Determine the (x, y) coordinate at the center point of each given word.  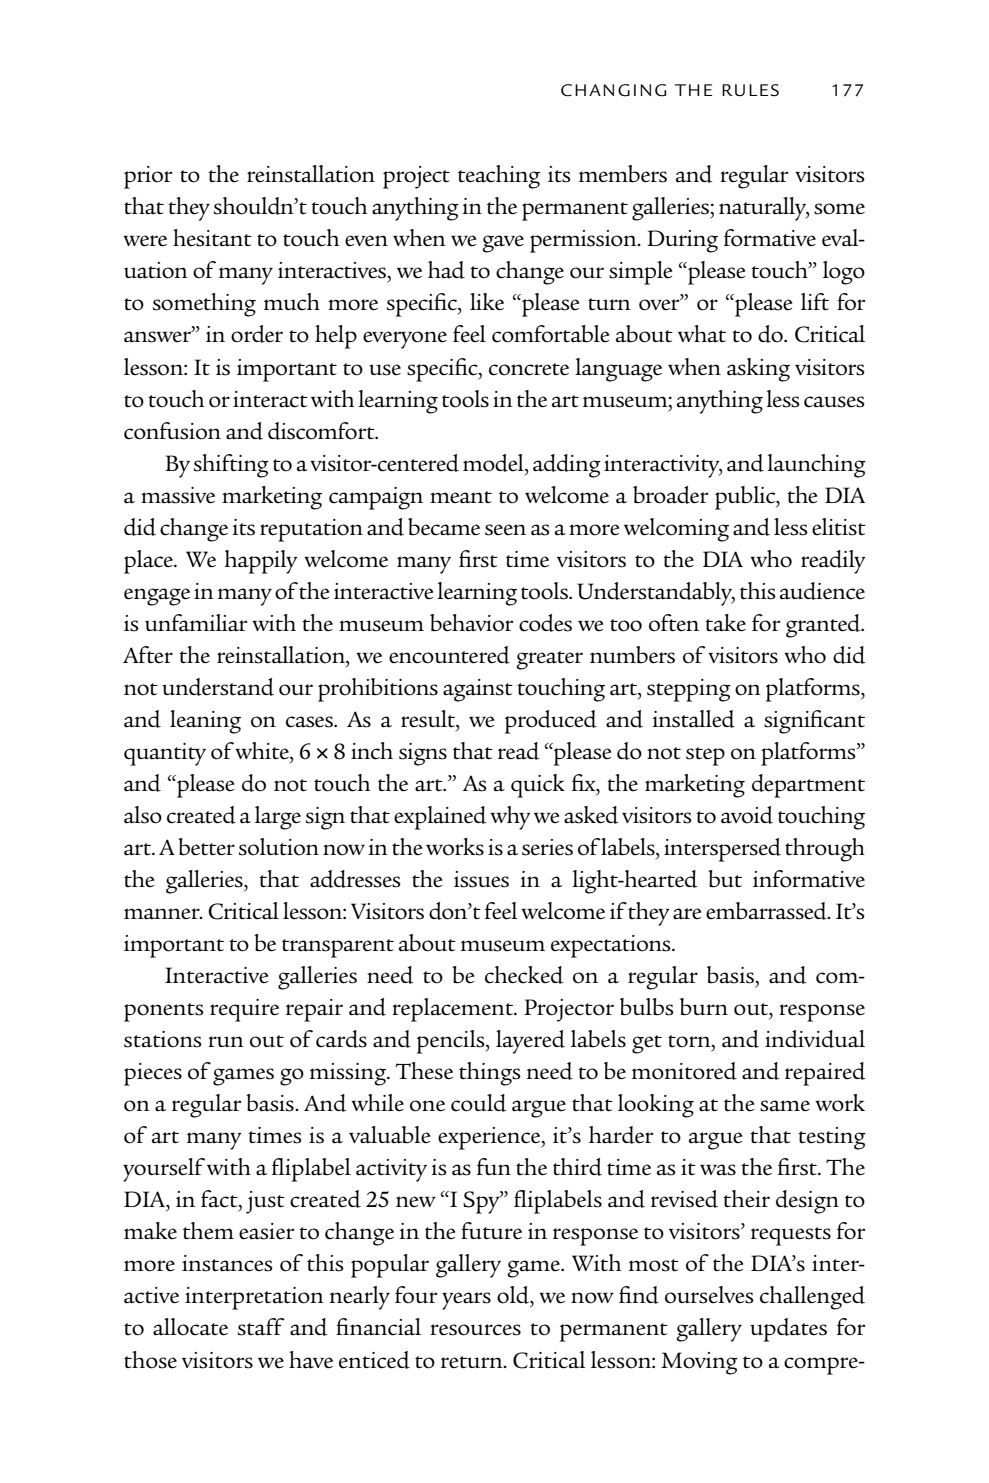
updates (788, 1330)
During (682, 241)
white (263, 750)
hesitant (212, 238)
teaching (499, 177)
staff (261, 1327)
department (808, 786)
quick (538, 786)
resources (476, 1330)
